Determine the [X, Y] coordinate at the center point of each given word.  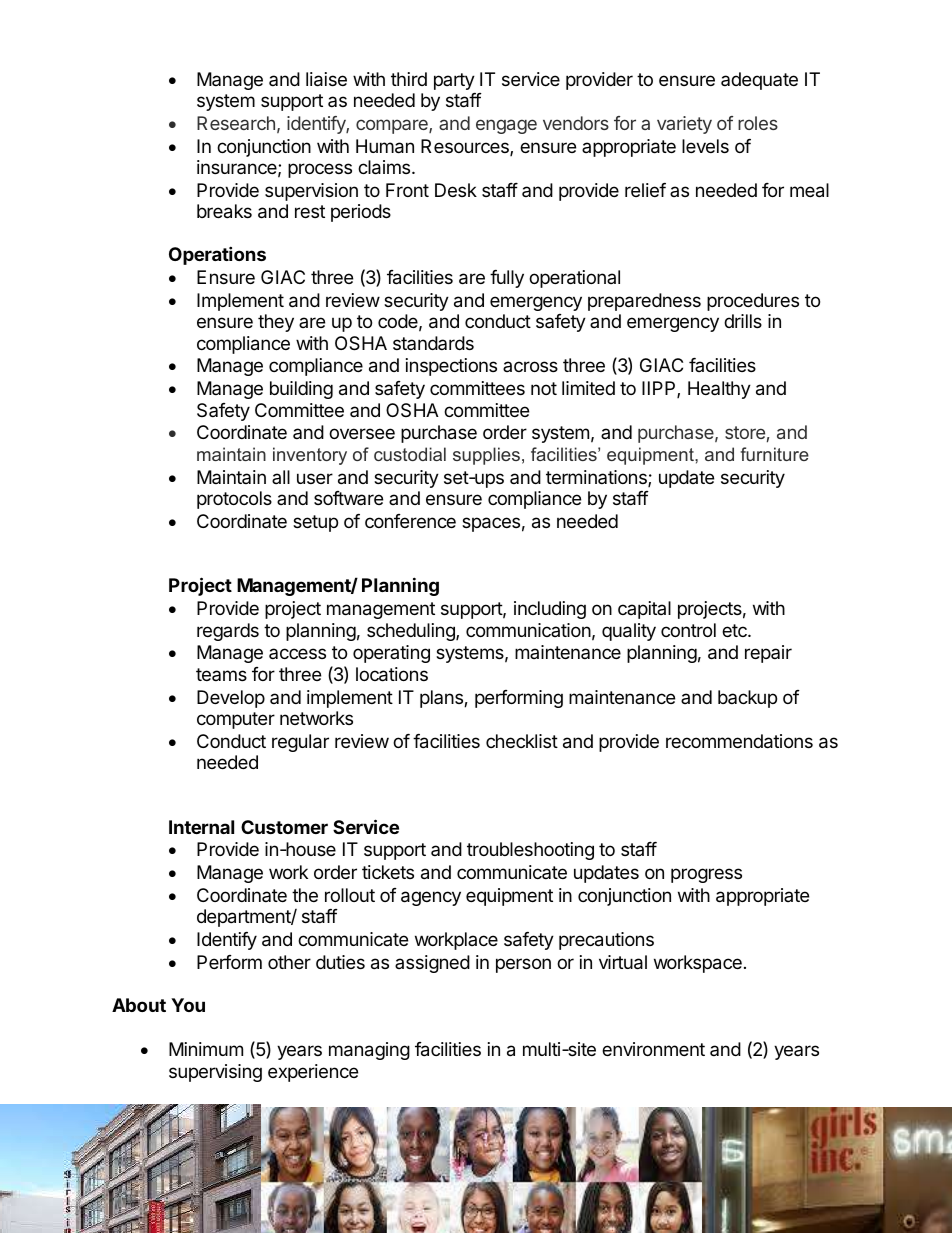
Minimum [206, 1049]
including [550, 610]
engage [506, 126]
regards [228, 632]
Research [236, 123]
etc [735, 630]
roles [758, 123]
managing [369, 1051]
